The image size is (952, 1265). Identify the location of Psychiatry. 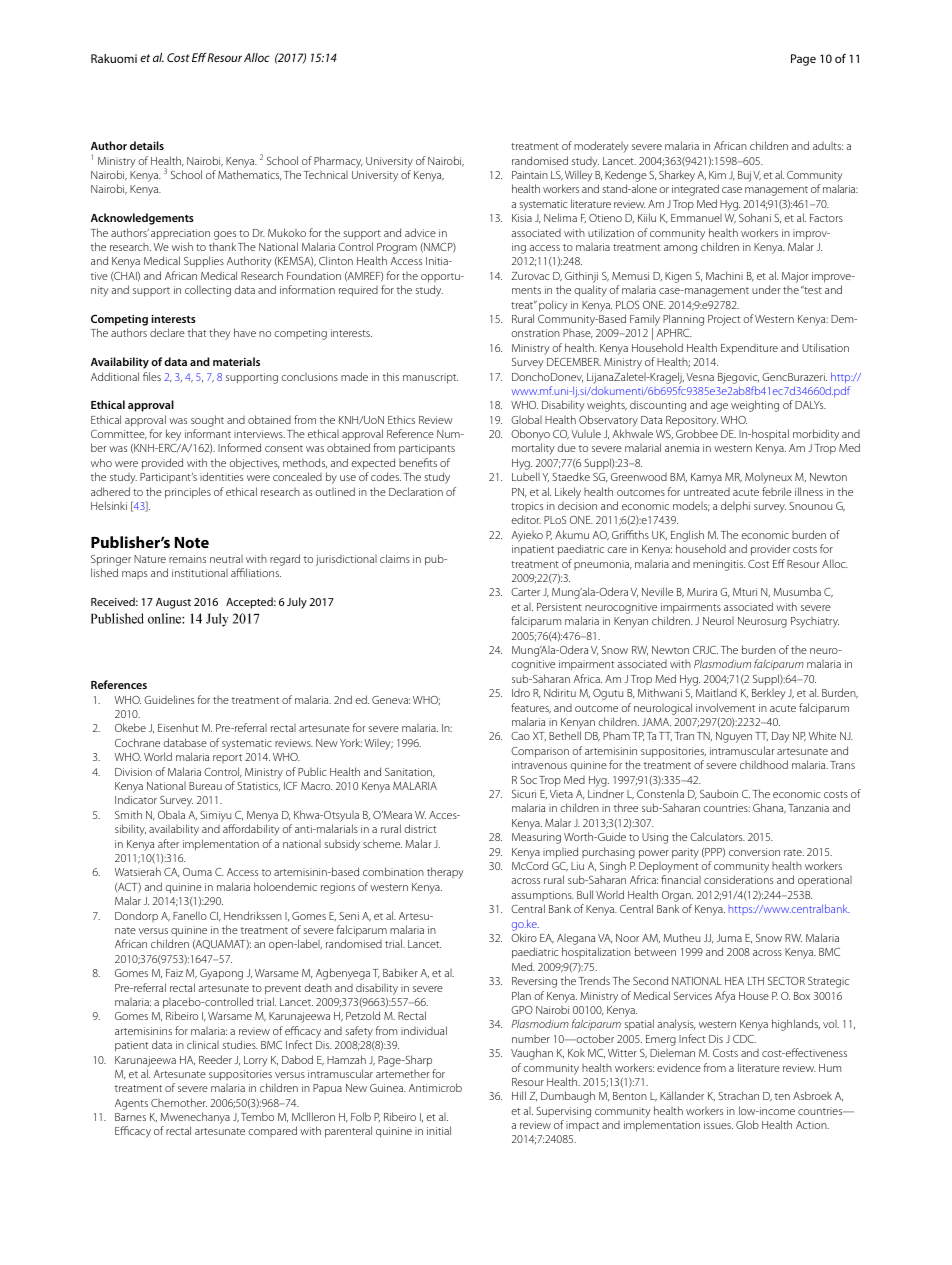
(815, 622).
